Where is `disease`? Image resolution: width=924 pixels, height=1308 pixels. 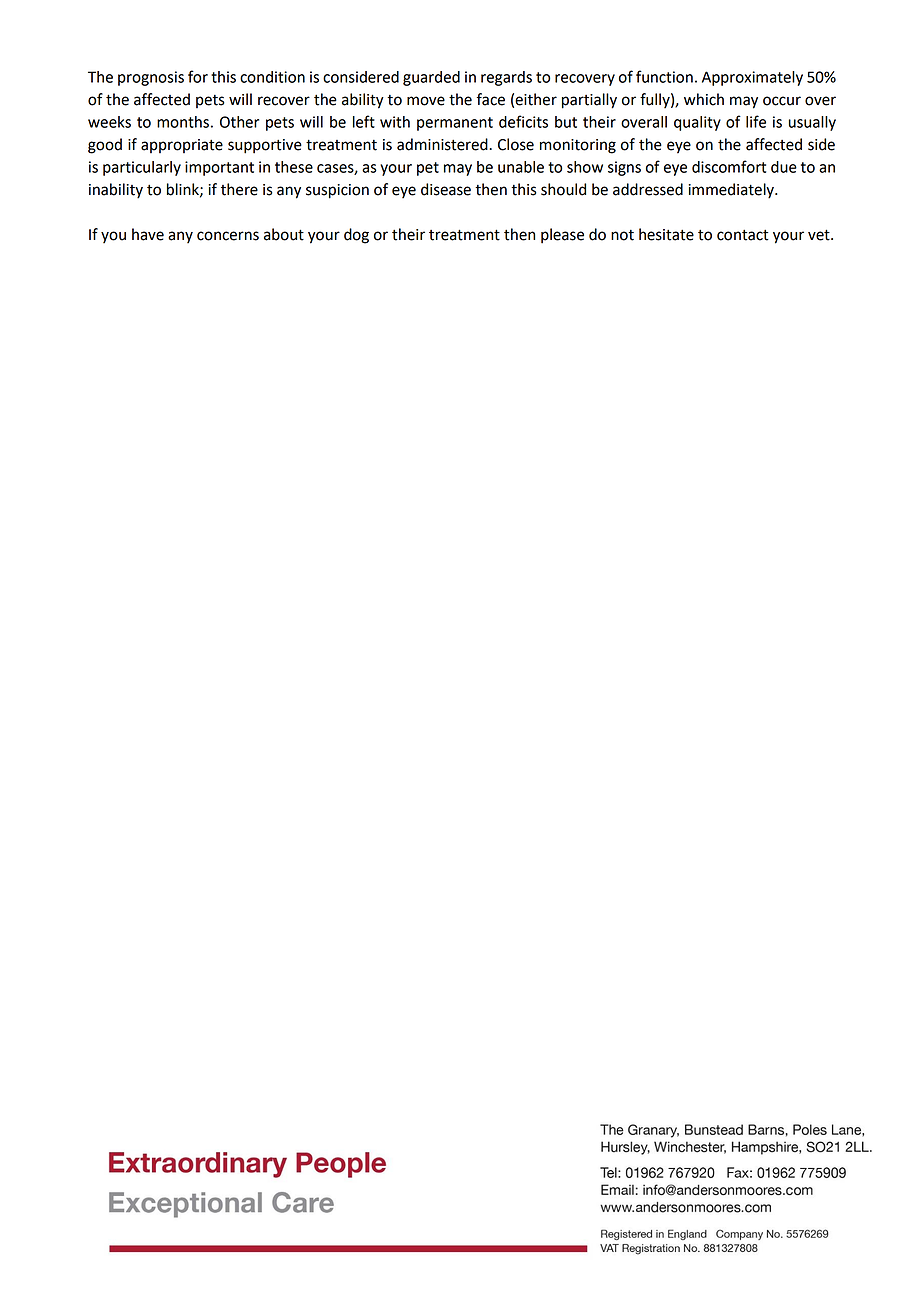 disease is located at coordinates (446, 189).
